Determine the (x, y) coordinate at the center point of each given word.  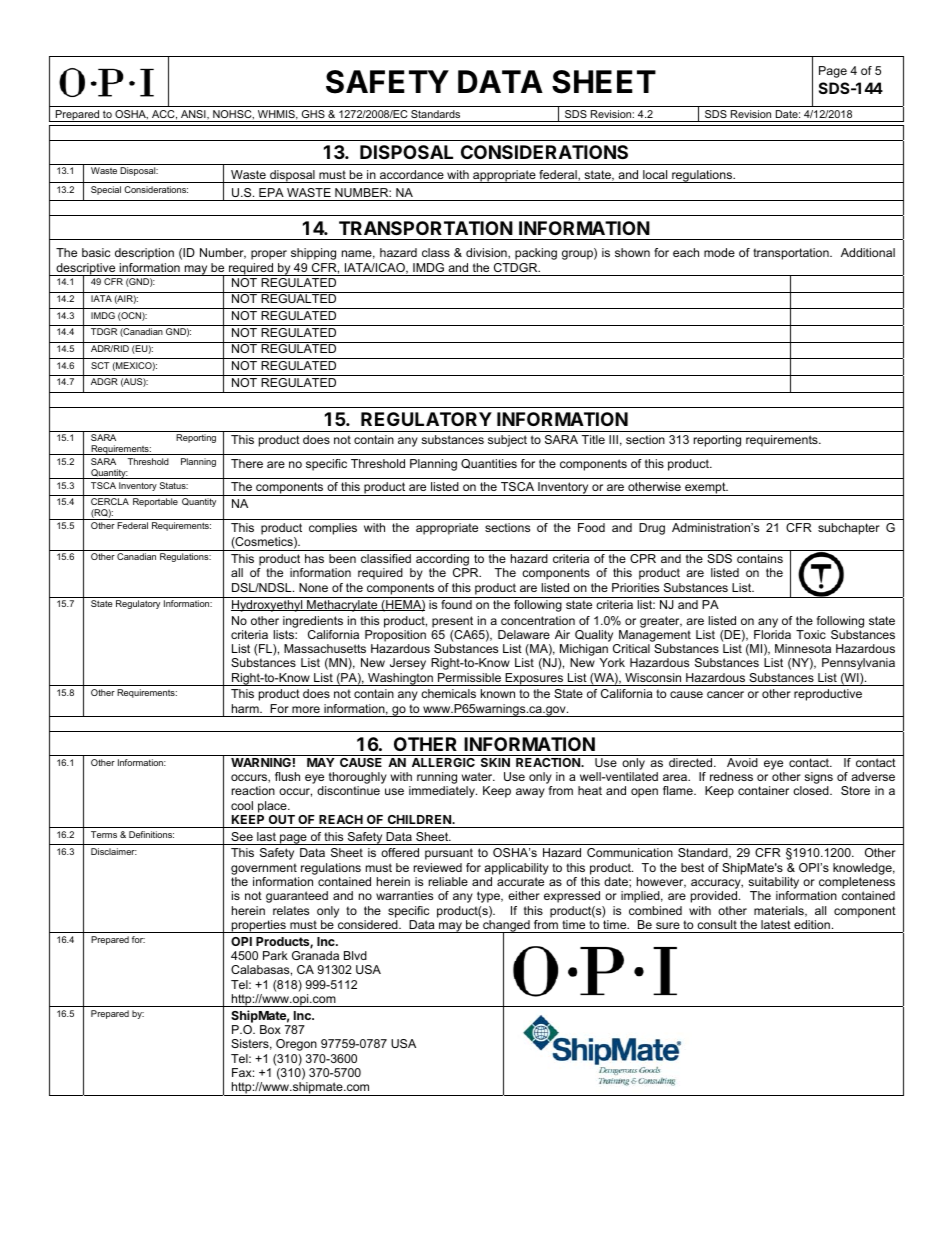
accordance (412, 174)
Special (106, 190)
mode (719, 252)
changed (506, 927)
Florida (772, 634)
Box (270, 1029)
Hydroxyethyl (268, 606)
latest (776, 924)
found (456, 604)
